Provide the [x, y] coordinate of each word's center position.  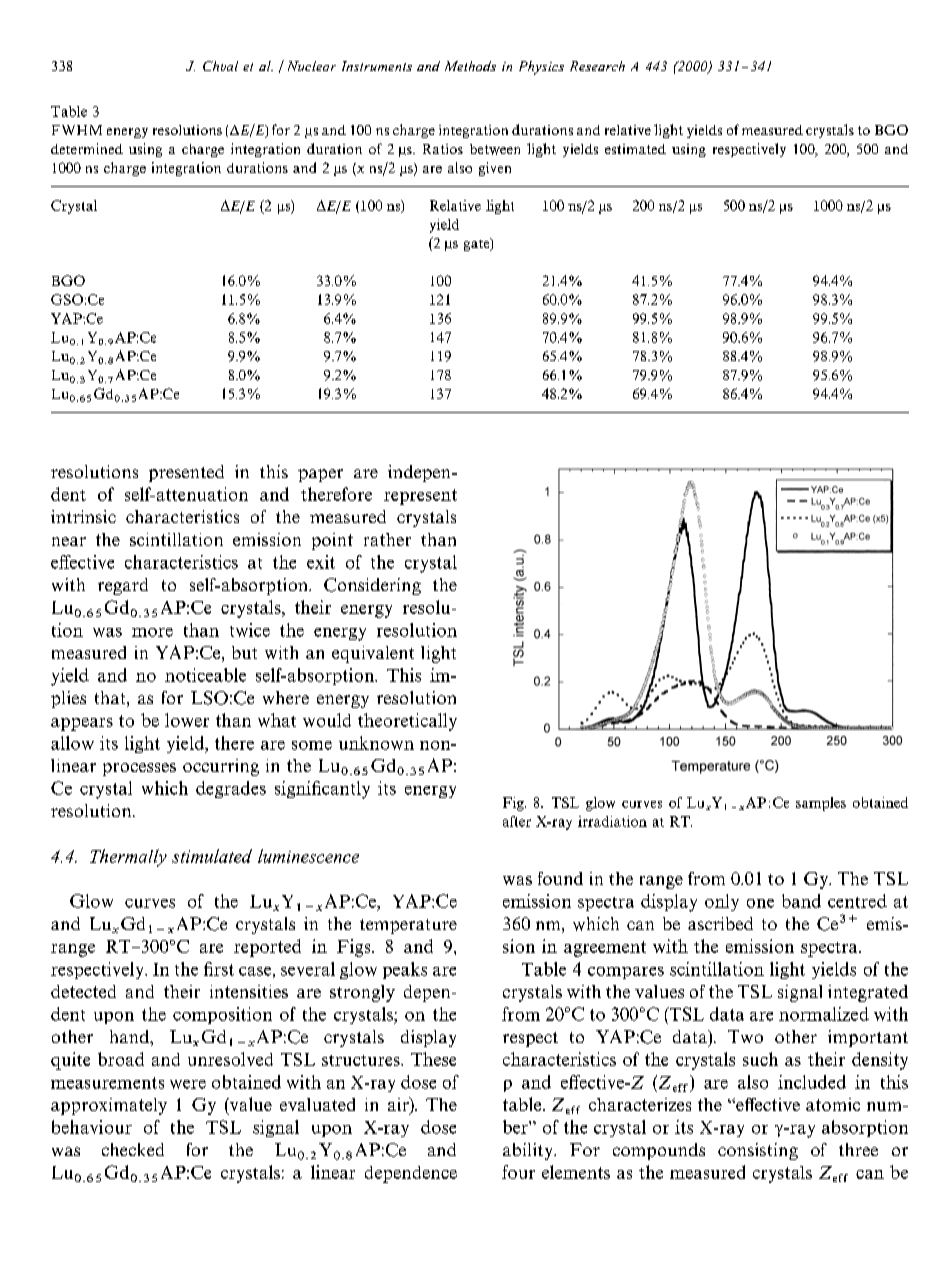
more [152, 632]
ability [529, 1151]
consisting [758, 1151]
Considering [372, 586]
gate [478, 244]
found [560, 878]
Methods [470, 66]
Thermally [128, 858]
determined [87, 148]
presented [186, 473]
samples [821, 804]
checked [133, 1149]
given [495, 169]
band [801, 901]
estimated [635, 149]
